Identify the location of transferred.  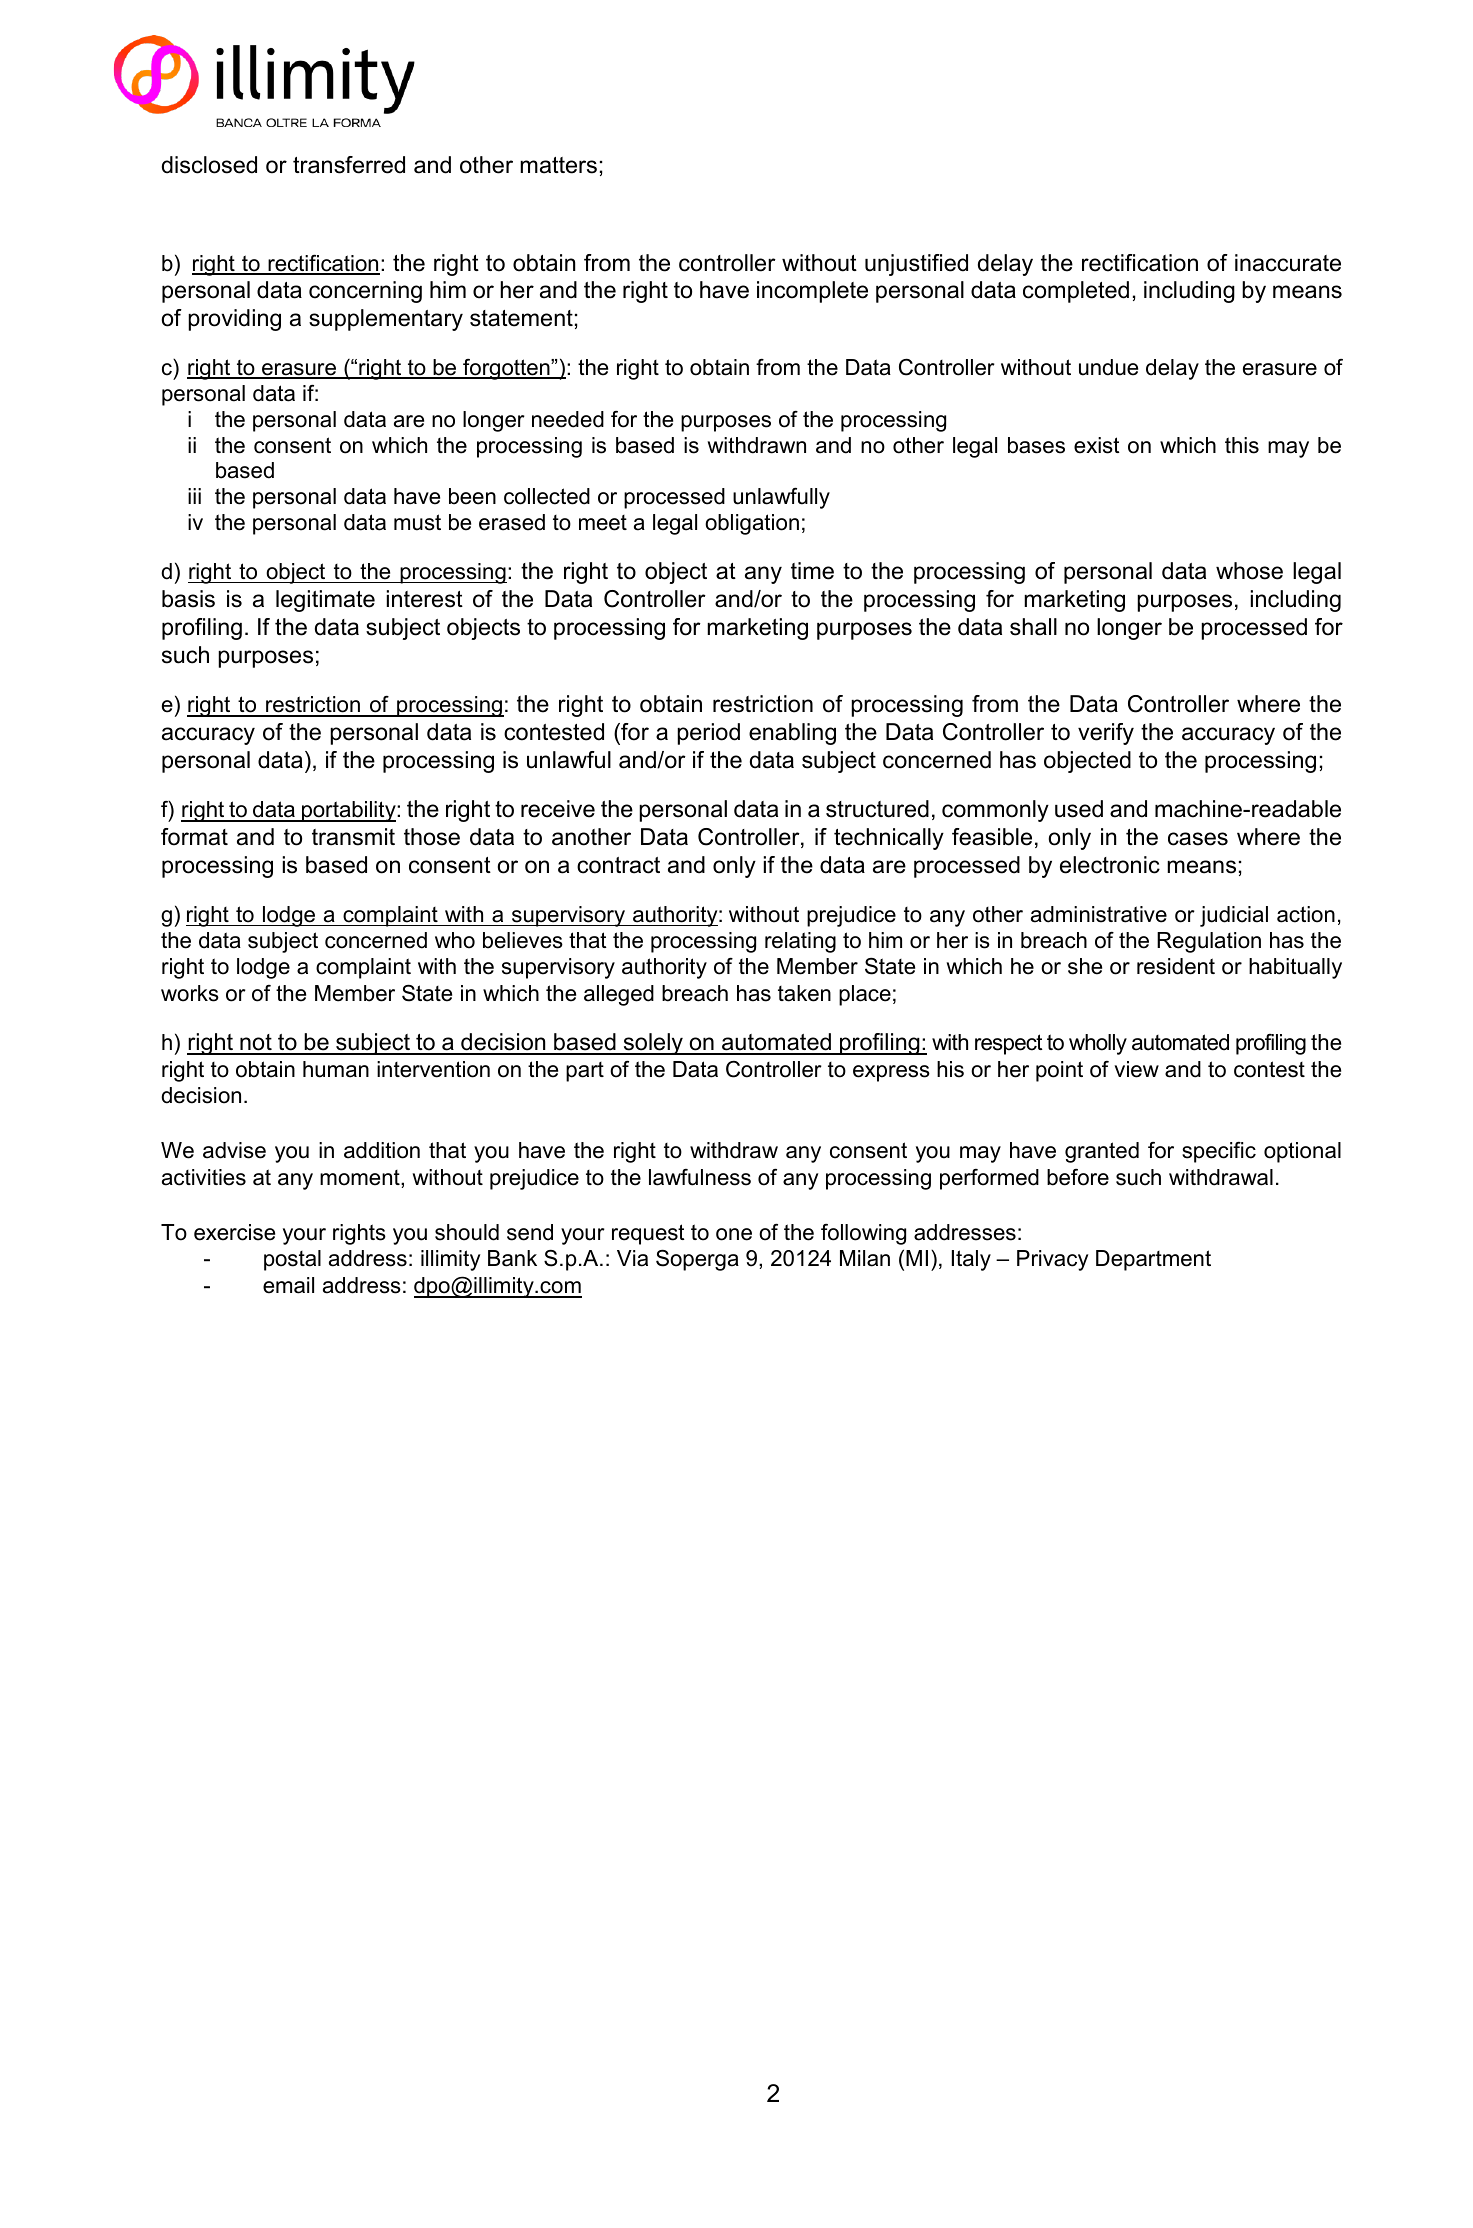
(349, 165).
